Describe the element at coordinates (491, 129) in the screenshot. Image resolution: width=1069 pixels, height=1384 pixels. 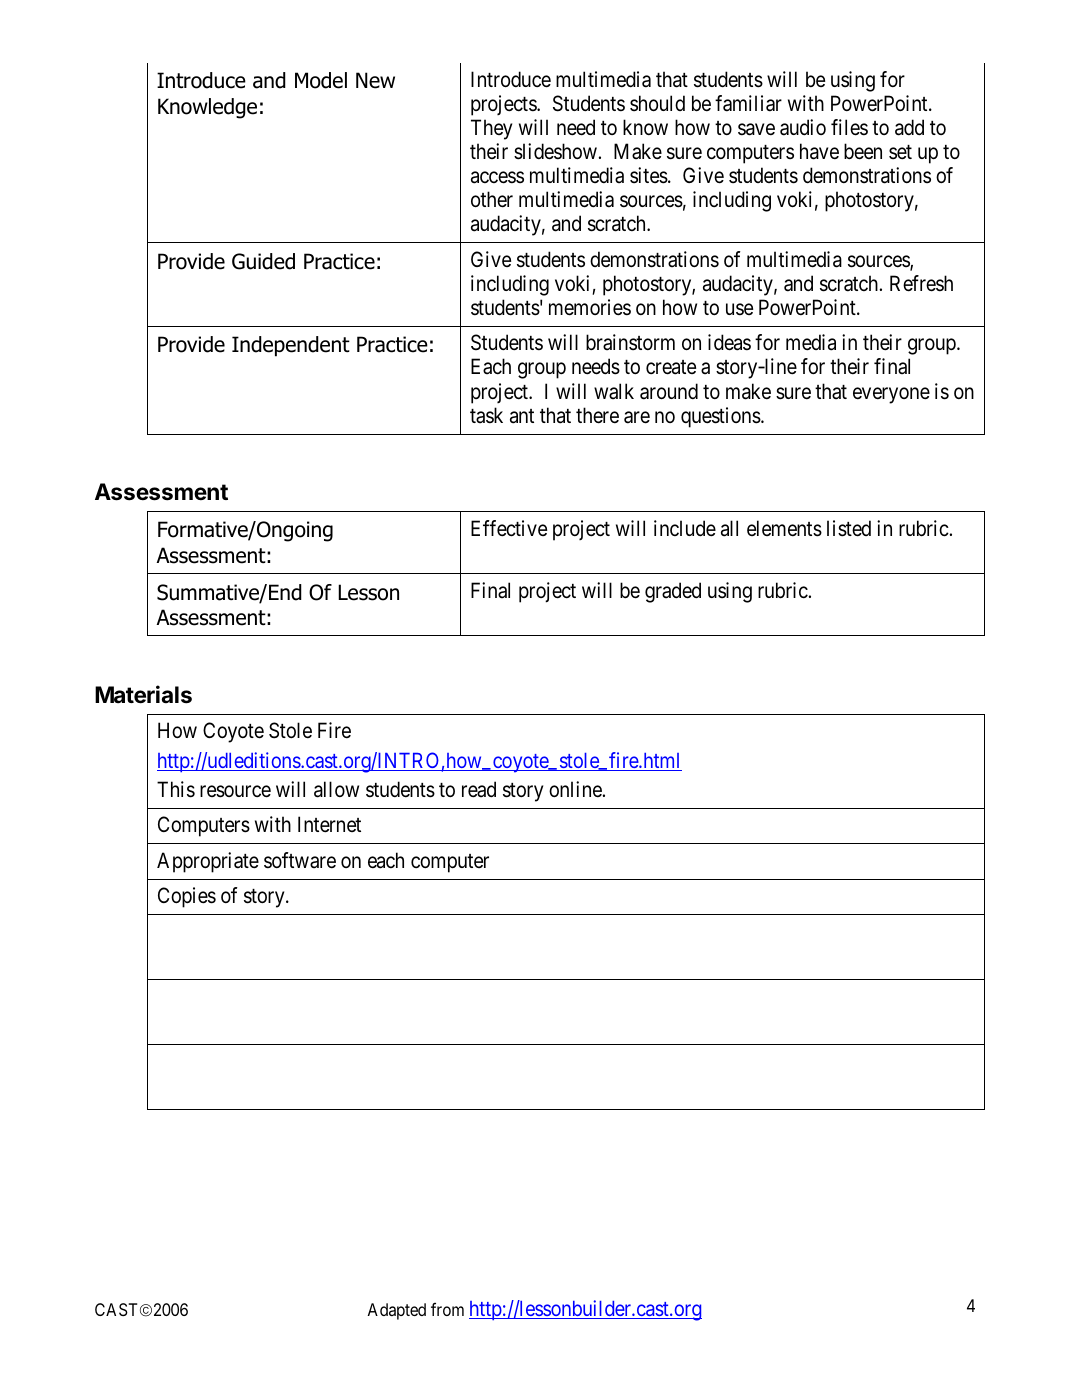
I see `They` at that location.
